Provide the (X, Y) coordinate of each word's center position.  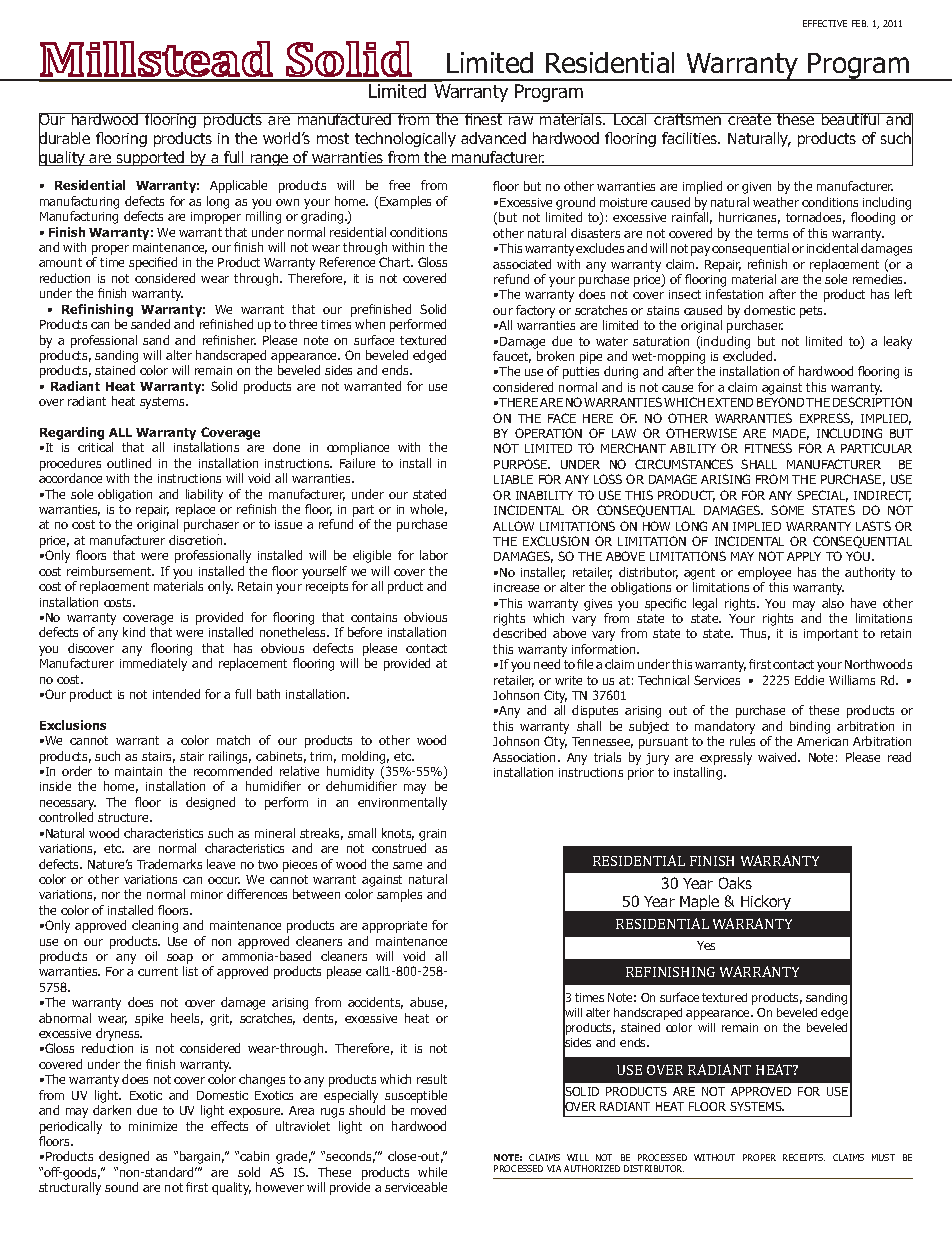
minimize (153, 1126)
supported (151, 158)
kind (134, 632)
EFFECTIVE (825, 23)
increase (516, 587)
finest (484, 119)
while (432, 1172)
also (833, 603)
